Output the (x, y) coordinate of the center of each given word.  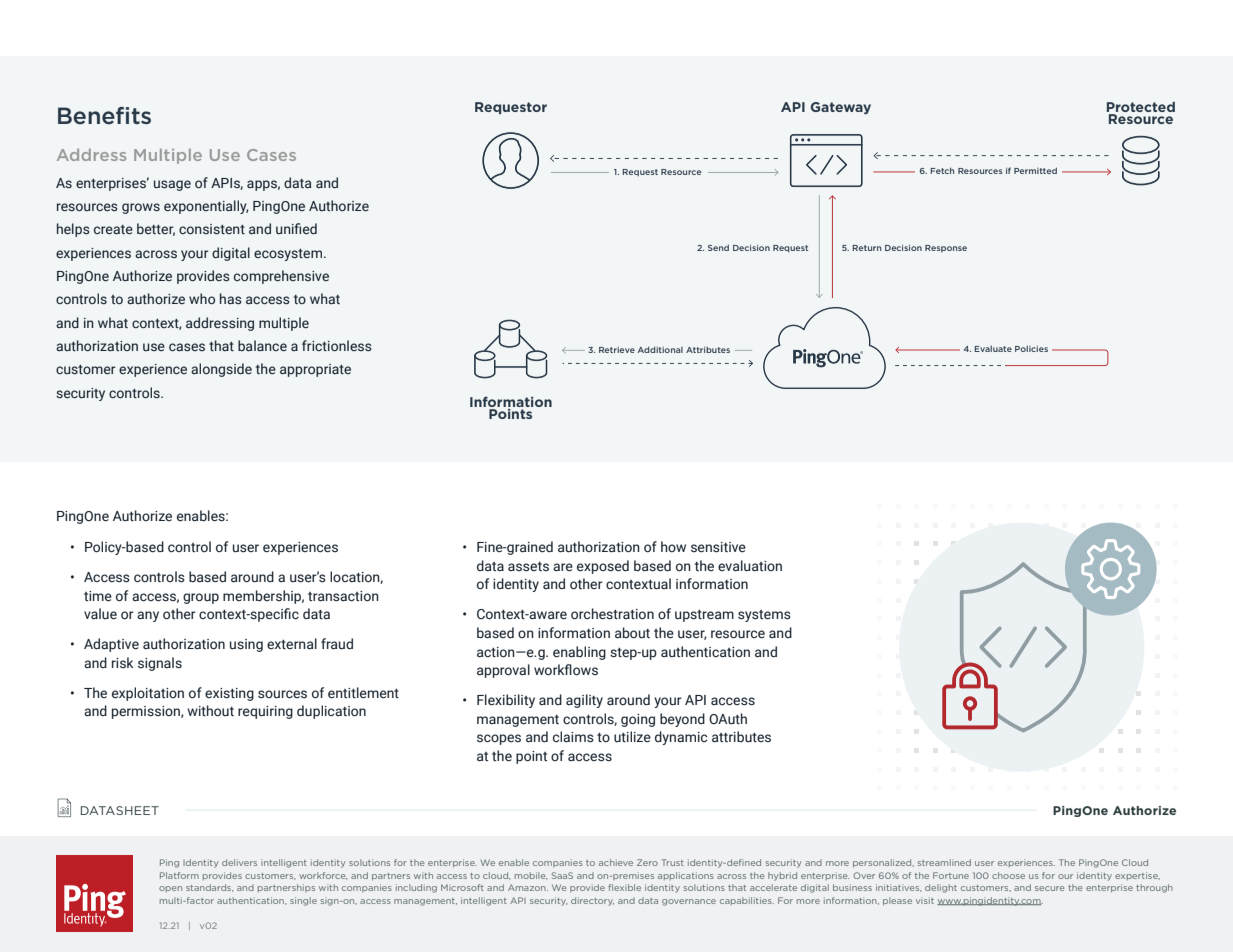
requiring (265, 712)
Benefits (104, 116)
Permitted (1035, 170)
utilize (632, 737)
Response (946, 249)
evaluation (750, 566)
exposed (603, 567)
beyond (682, 720)
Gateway (840, 108)
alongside (221, 370)
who (202, 298)
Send (718, 247)
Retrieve (617, 350)
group (201, 598)
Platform (179, 875)
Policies (1031, 348)
